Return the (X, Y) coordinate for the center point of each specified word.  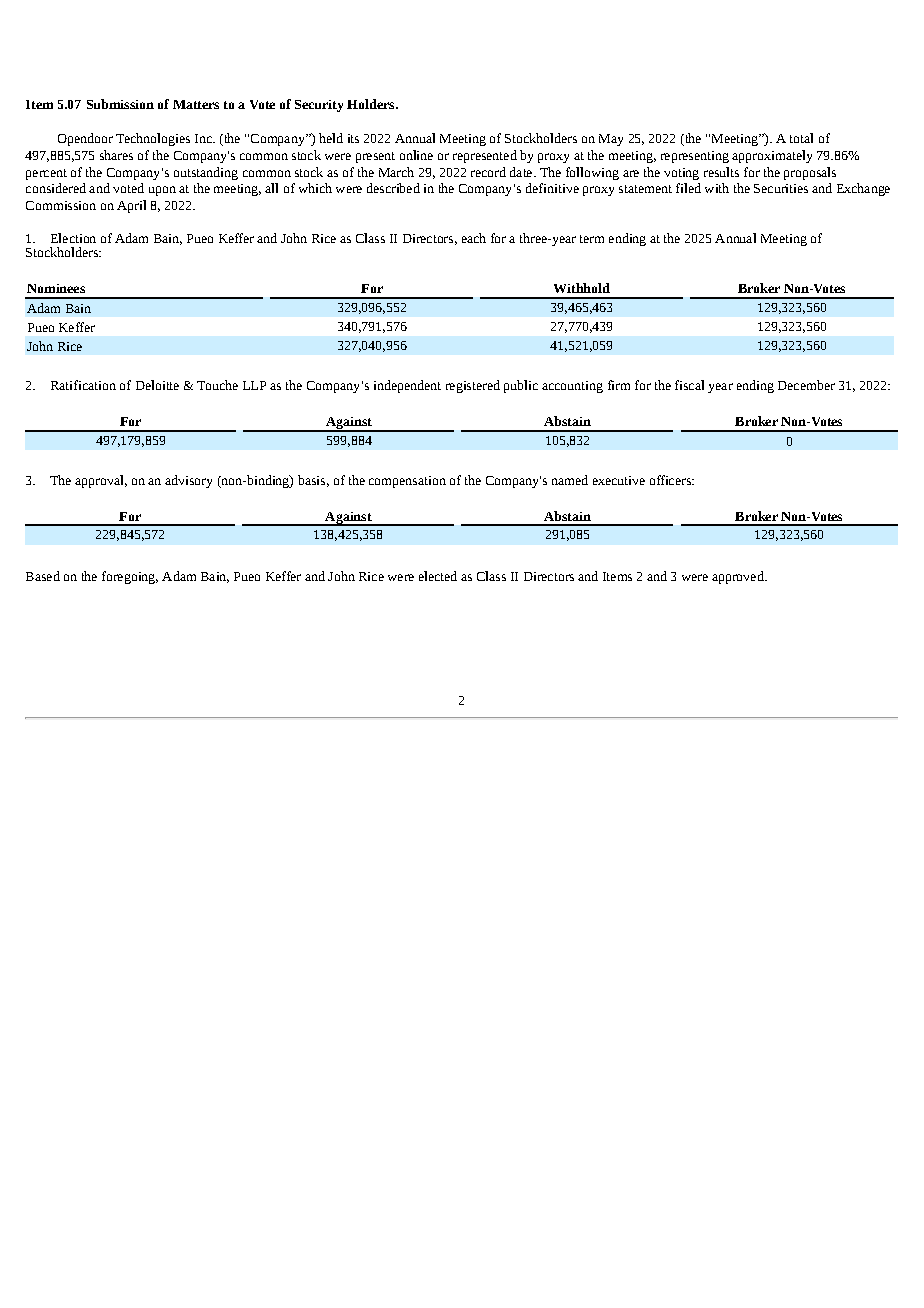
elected (438, 576)
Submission (120, 104)
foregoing (130, 577)
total (801, 138)
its (353, 138)
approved (739, 577)
